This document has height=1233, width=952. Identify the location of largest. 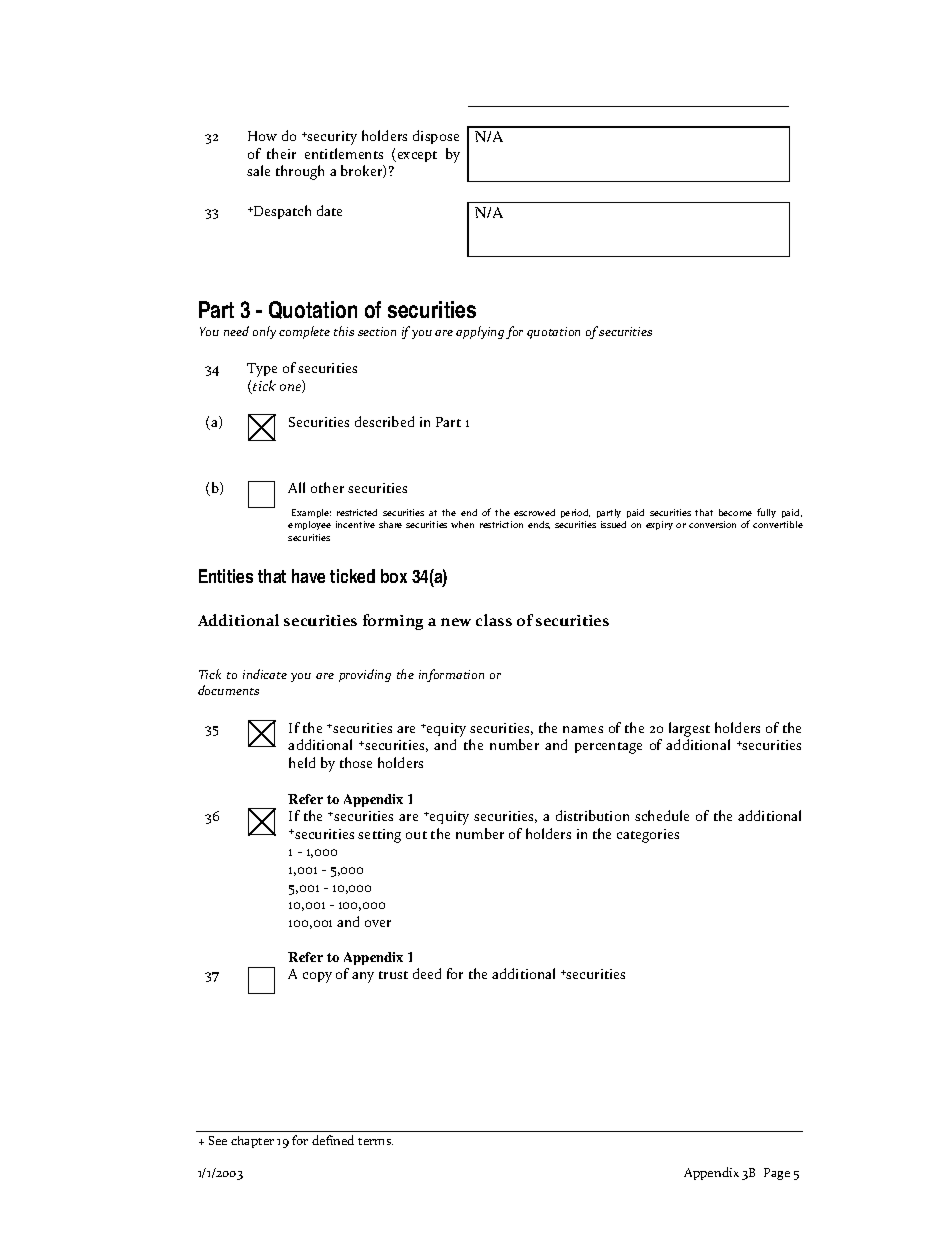
(689, 729).
